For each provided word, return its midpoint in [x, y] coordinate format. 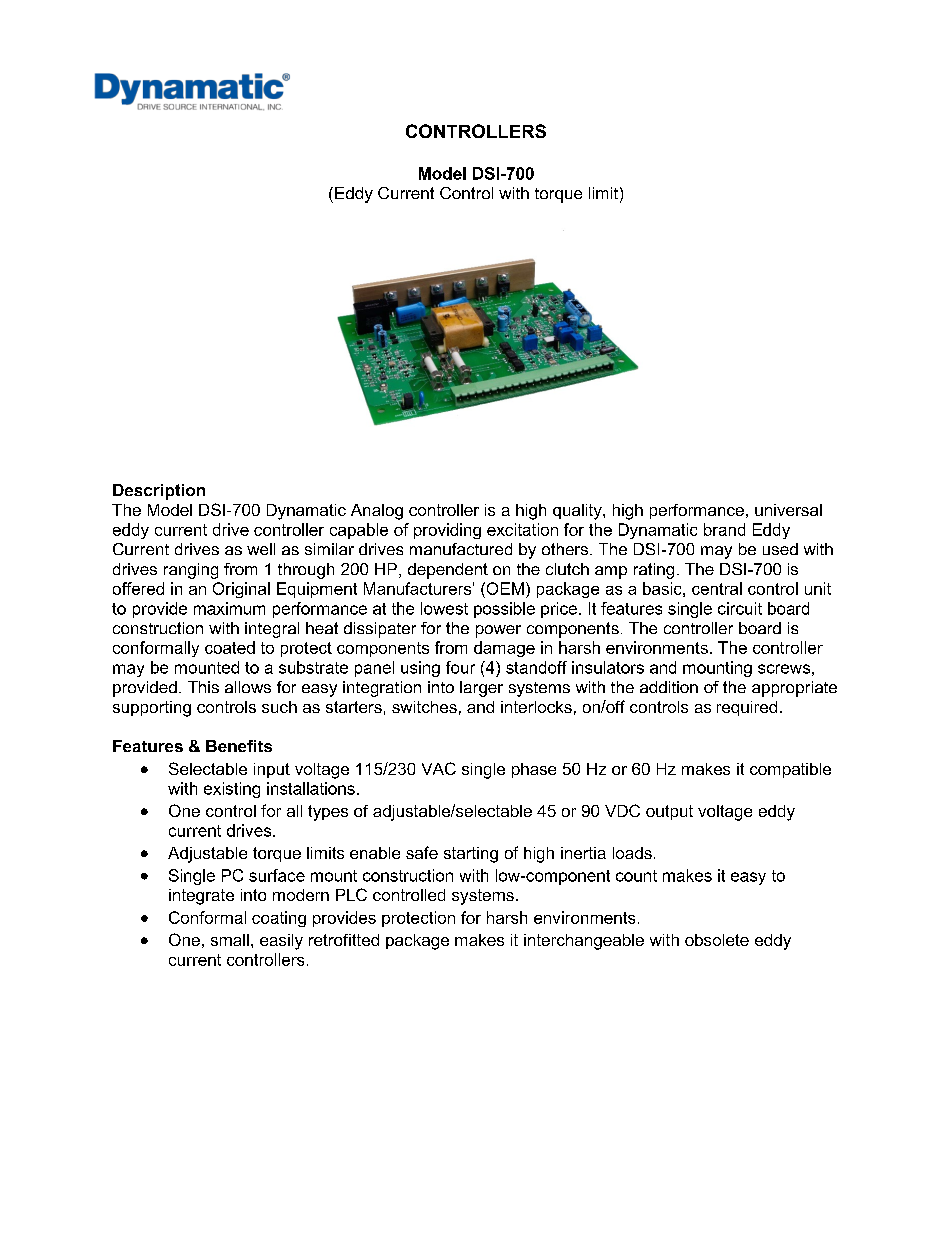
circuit [740, 608]
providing [447, 531]
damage [504, 649]
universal [788, 510]
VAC [439, 768]
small [230, 940]
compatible [790, 770]
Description [159, 492]
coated [230, 647]
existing [232, 790]
